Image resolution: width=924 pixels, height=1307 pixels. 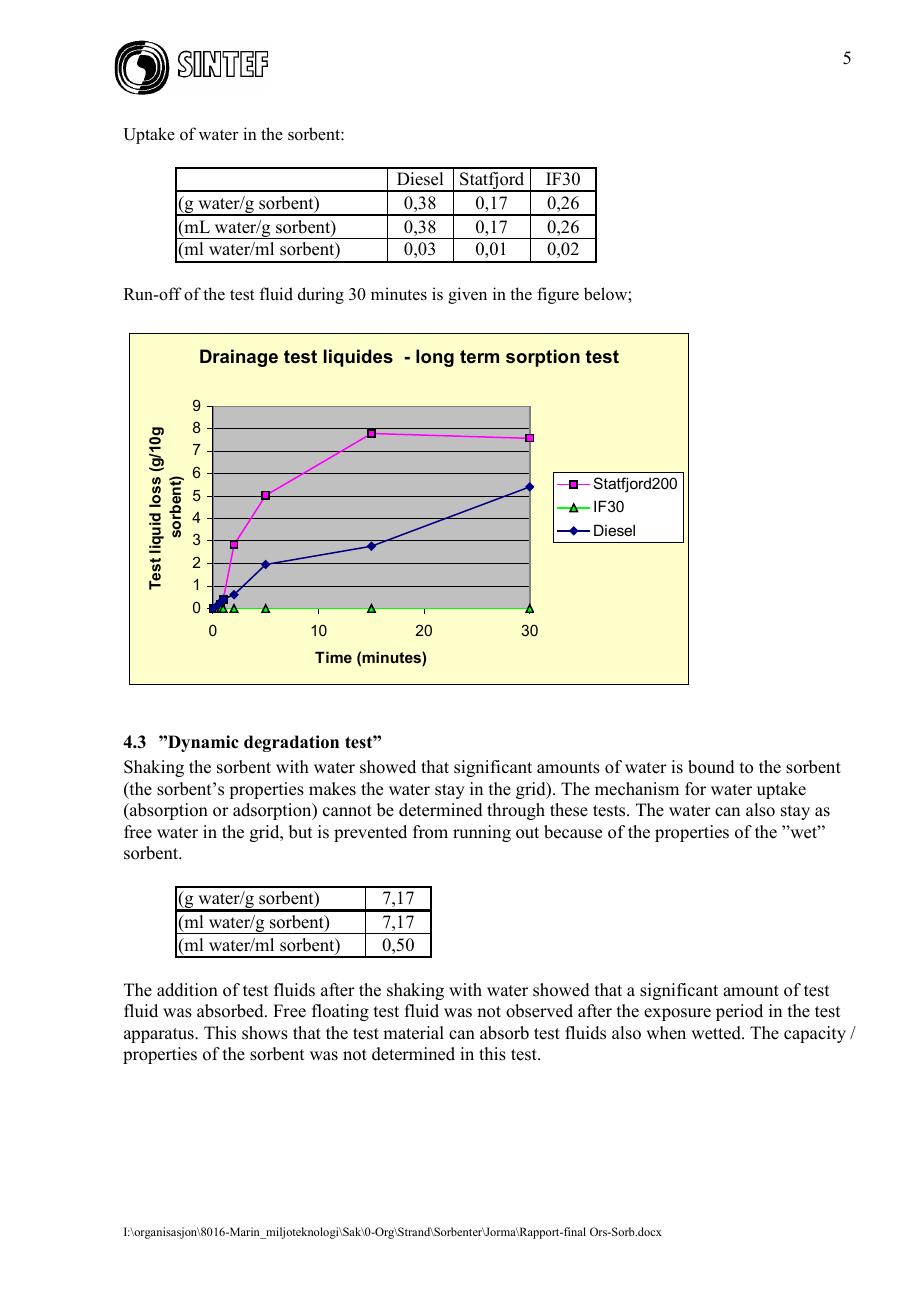 I want to click on observed, so click(x=539, y=1011).
